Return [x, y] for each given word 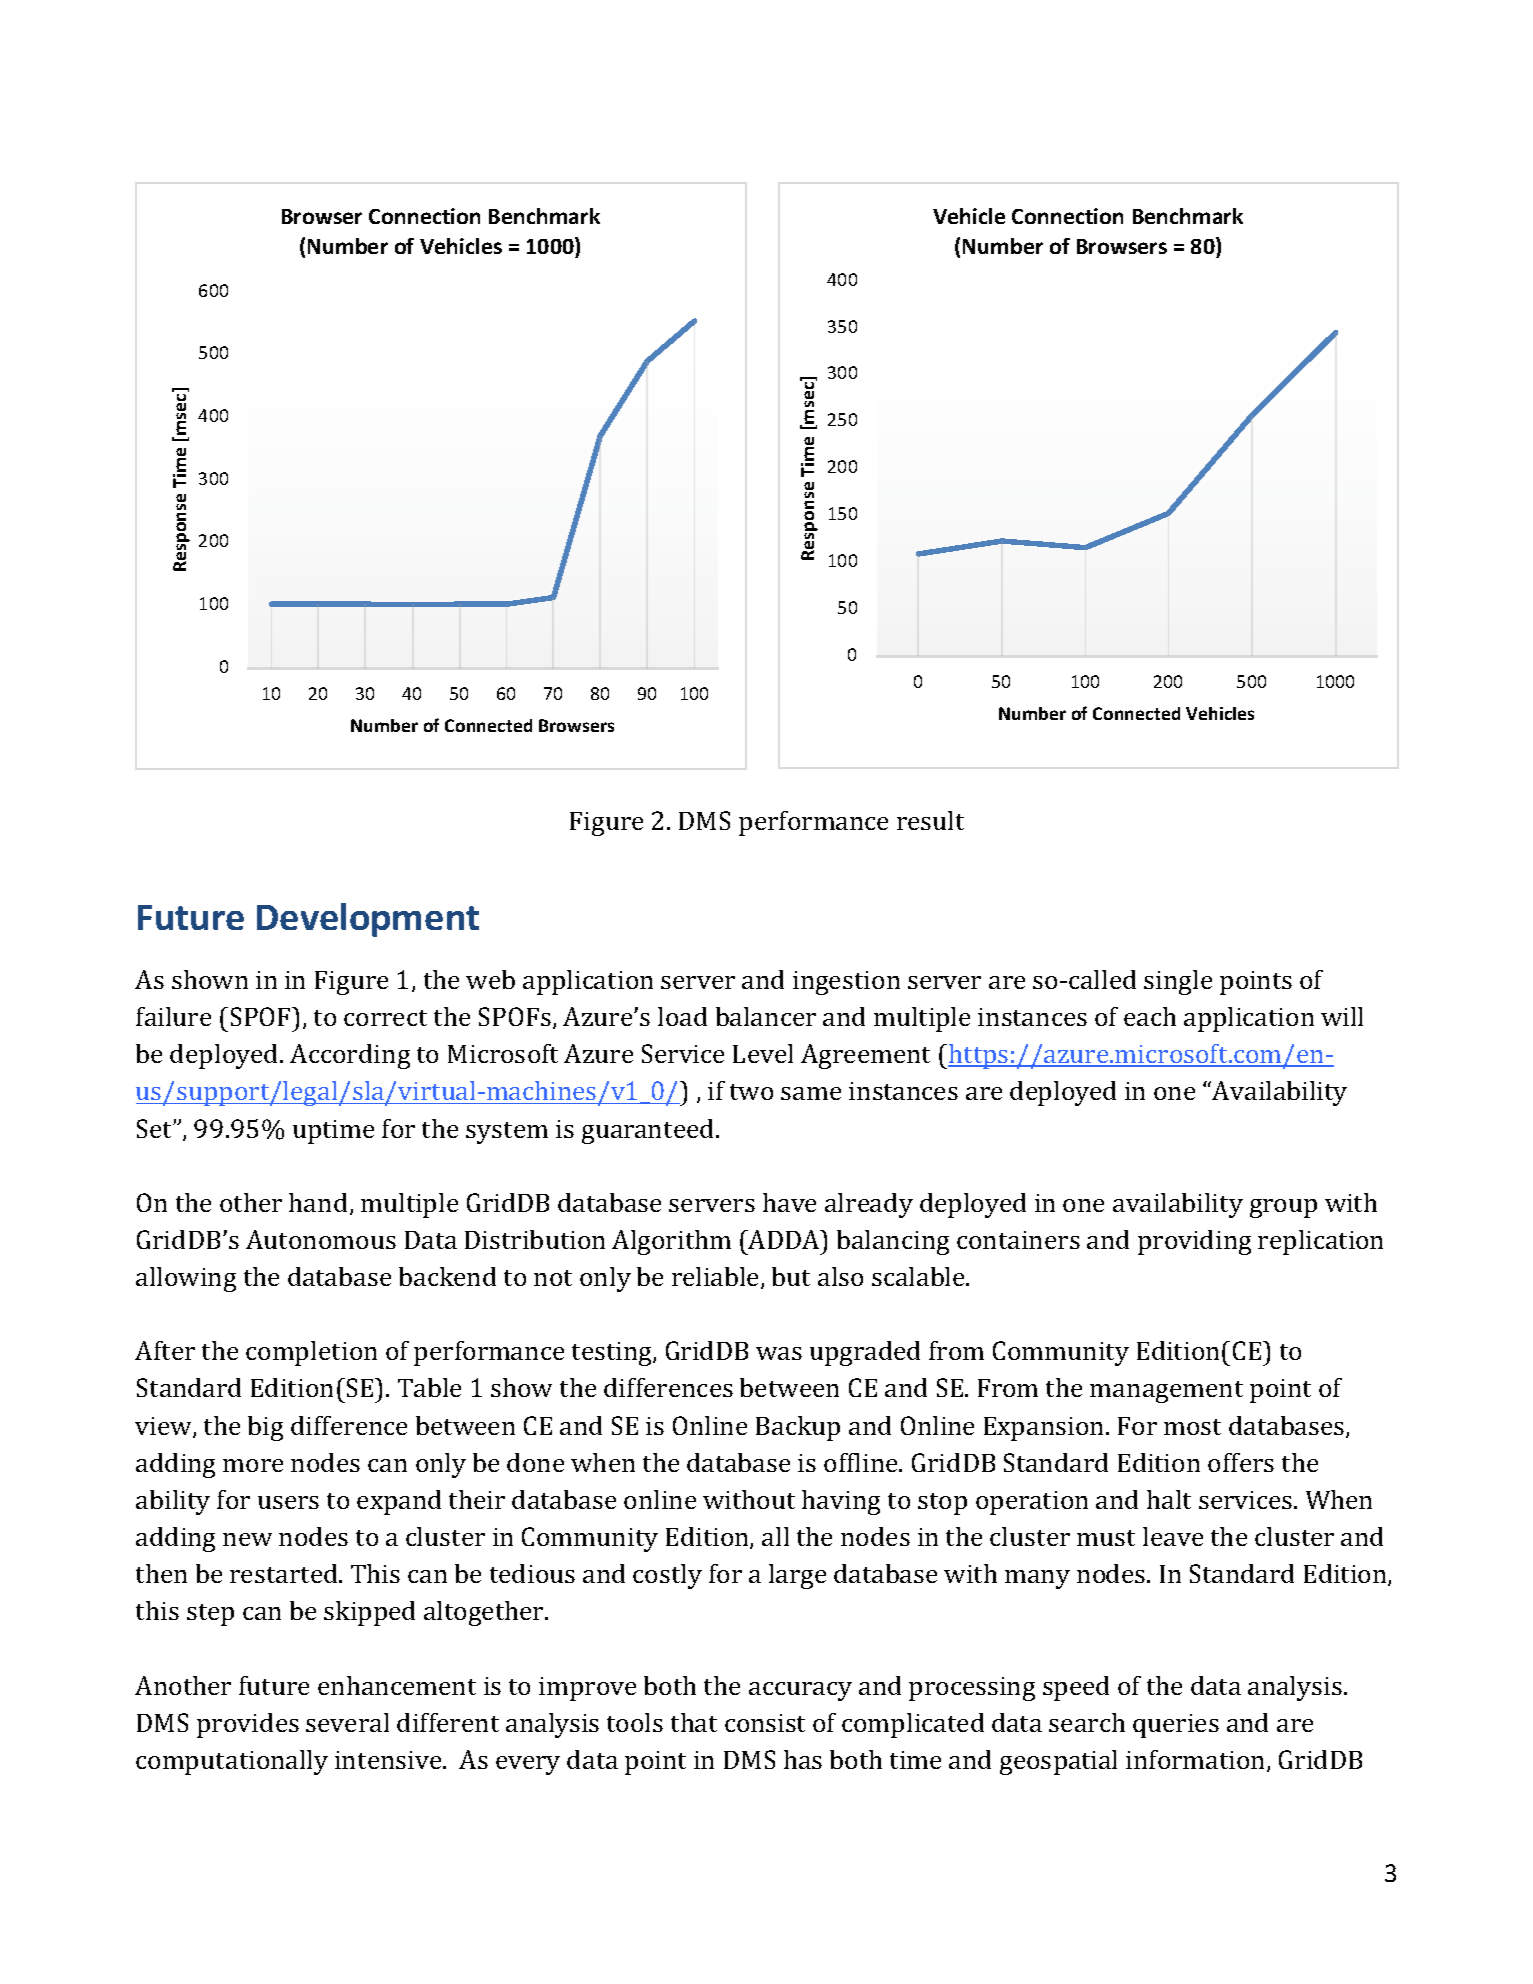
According [350, 1056]
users [288, 1502]
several [347, 1722]
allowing [186, 1279]
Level [763, 1053]
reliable [717, 1278]
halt [1169, 1499]
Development [368, 920]
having [841, 1502]
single [1178, 982]
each [1150, 1016]
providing [1194, 1242]
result [930, 820]
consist [765, 1723]
